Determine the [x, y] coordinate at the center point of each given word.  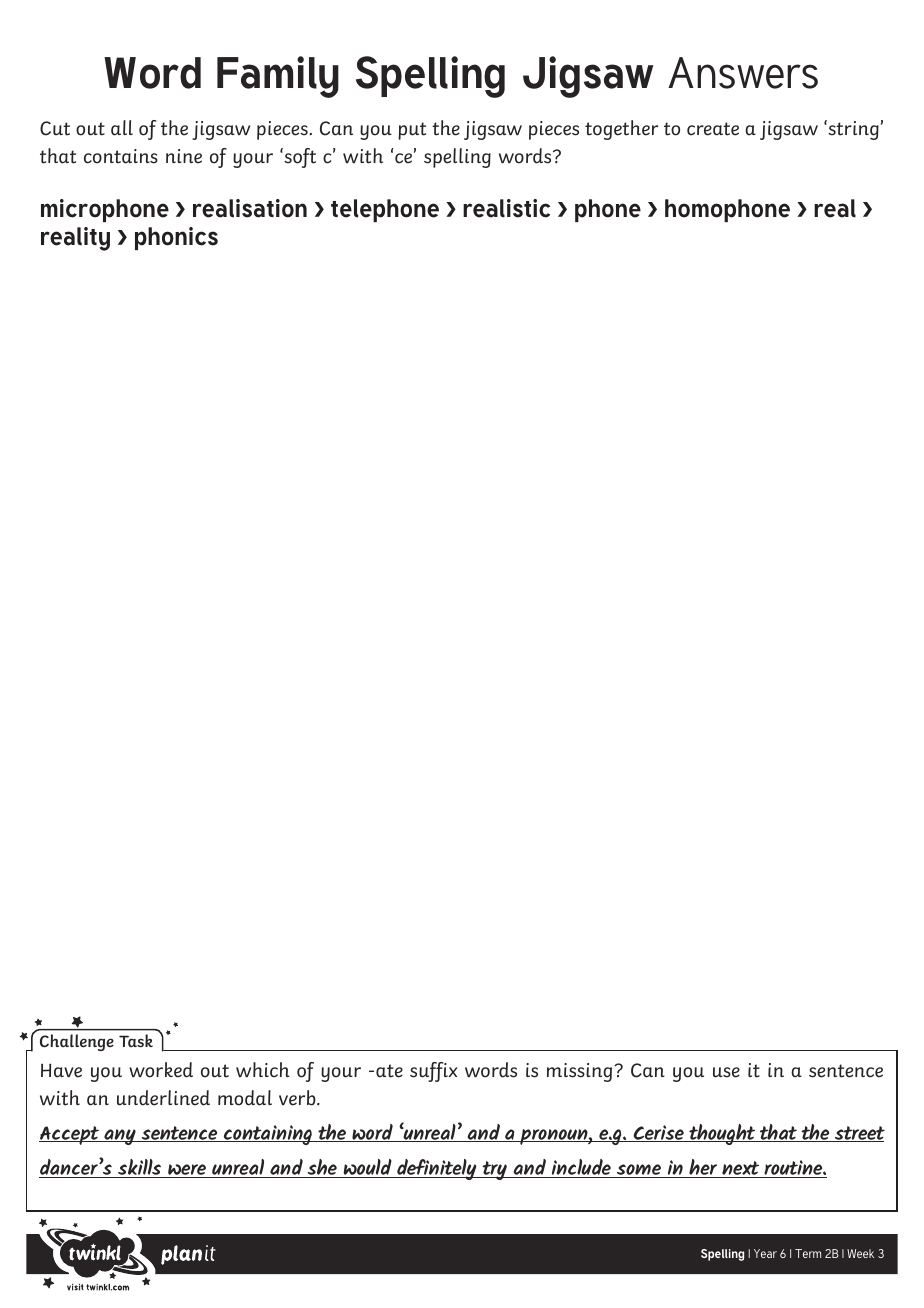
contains [121, 156]
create [713, 129]
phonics [176, 238]
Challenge [77, 1042]
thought [722, 1134]
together [621, 130]
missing [581, 1072]
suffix [433, 1072]
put [412, 131]
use [726, 1072]
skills [139, 1168]
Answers [743, 73]
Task [136, 1041]
